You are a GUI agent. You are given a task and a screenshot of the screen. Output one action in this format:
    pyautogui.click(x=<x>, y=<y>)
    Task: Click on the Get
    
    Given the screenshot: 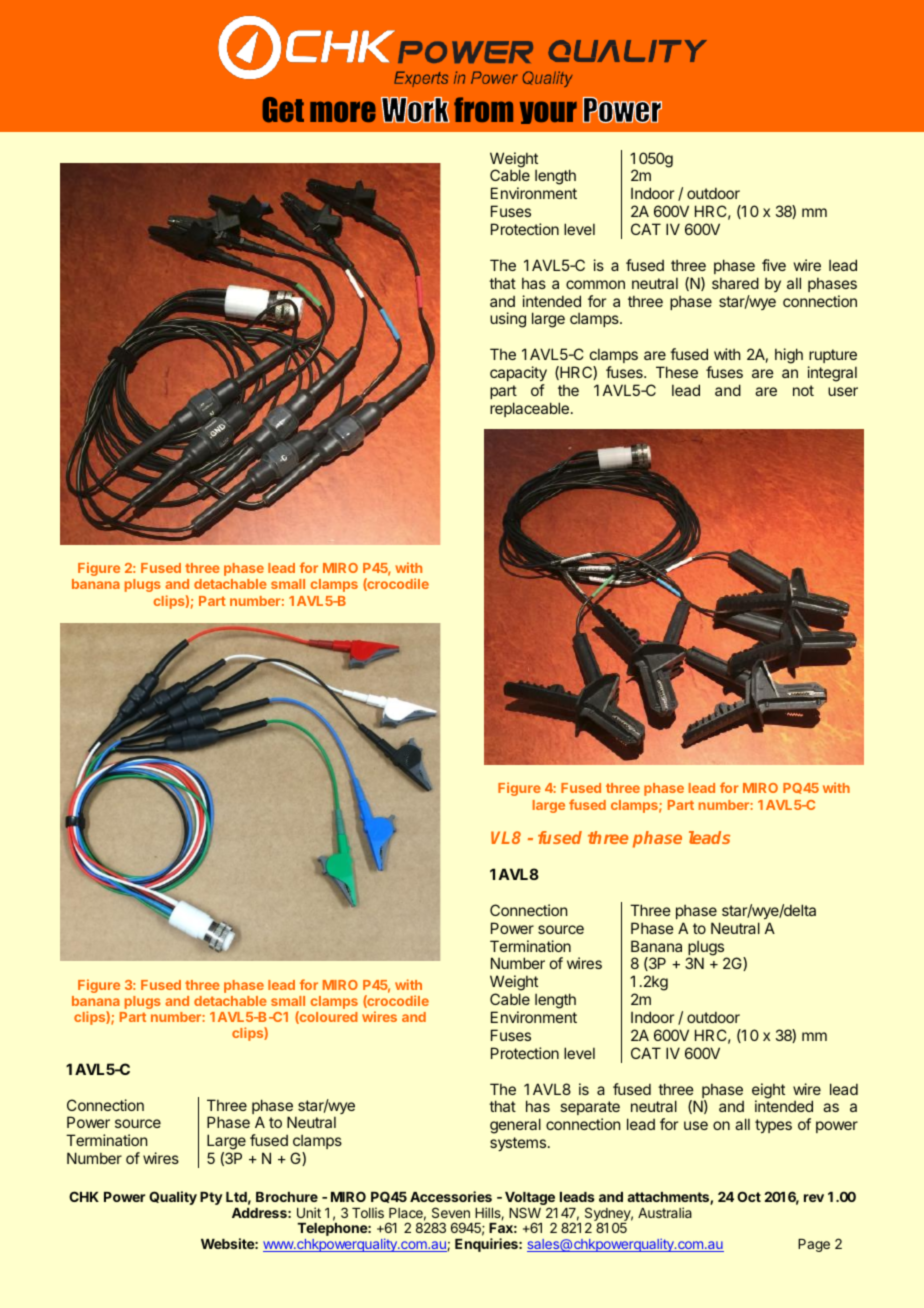 What is the action you would take?
    pyautogui.click(x=283, y=110)
